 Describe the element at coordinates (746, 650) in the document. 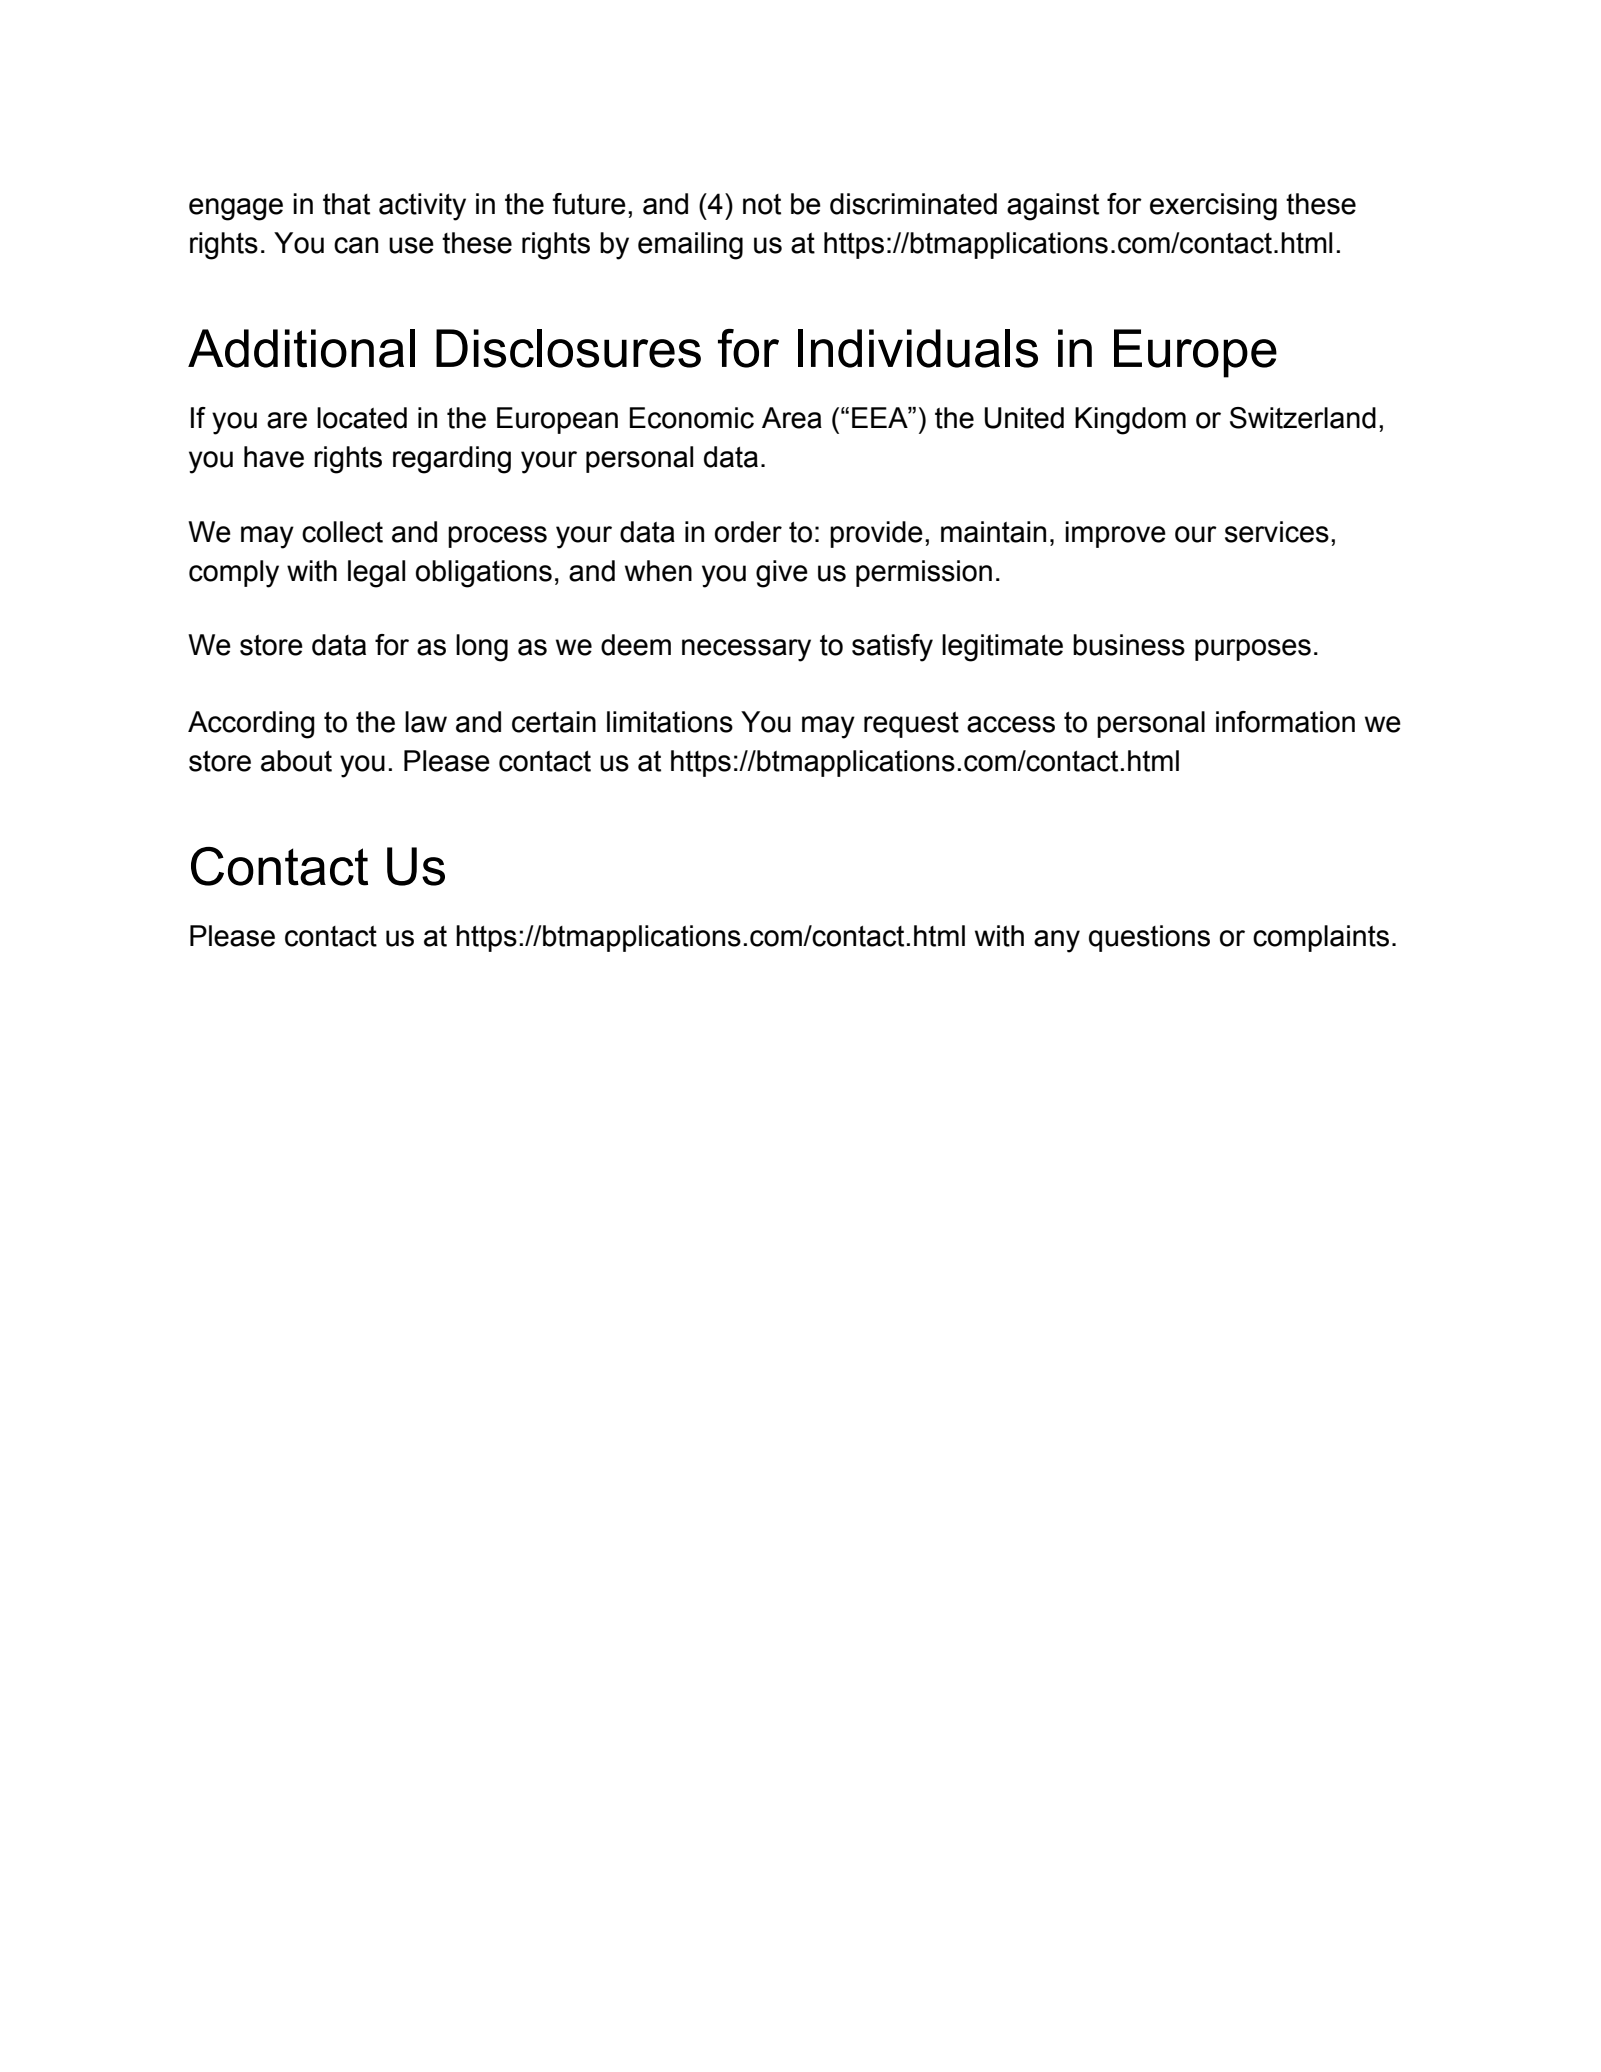

I see `necessary` at that location.
